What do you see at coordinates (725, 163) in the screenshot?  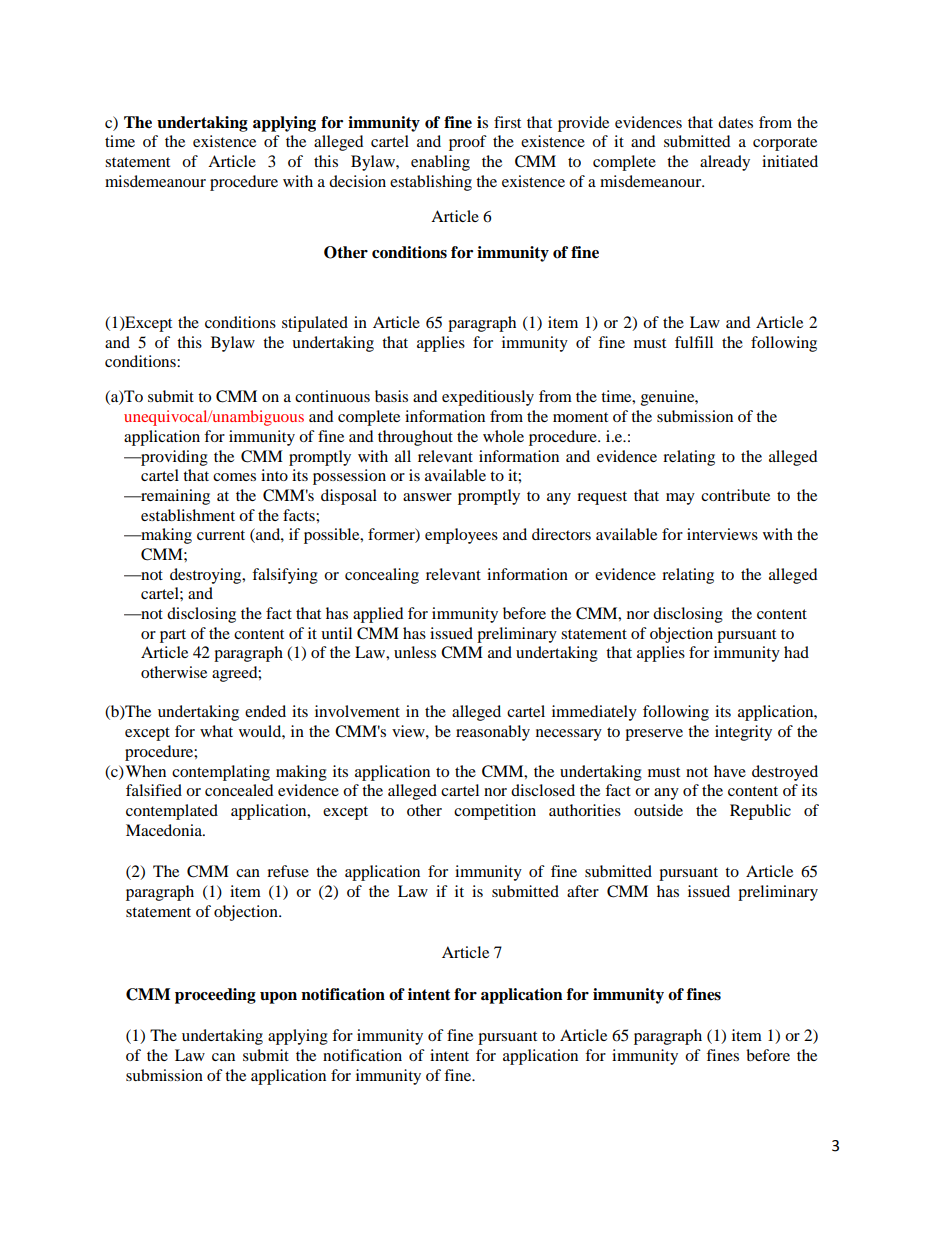 I see `already` at bounding box center [725, 163].
